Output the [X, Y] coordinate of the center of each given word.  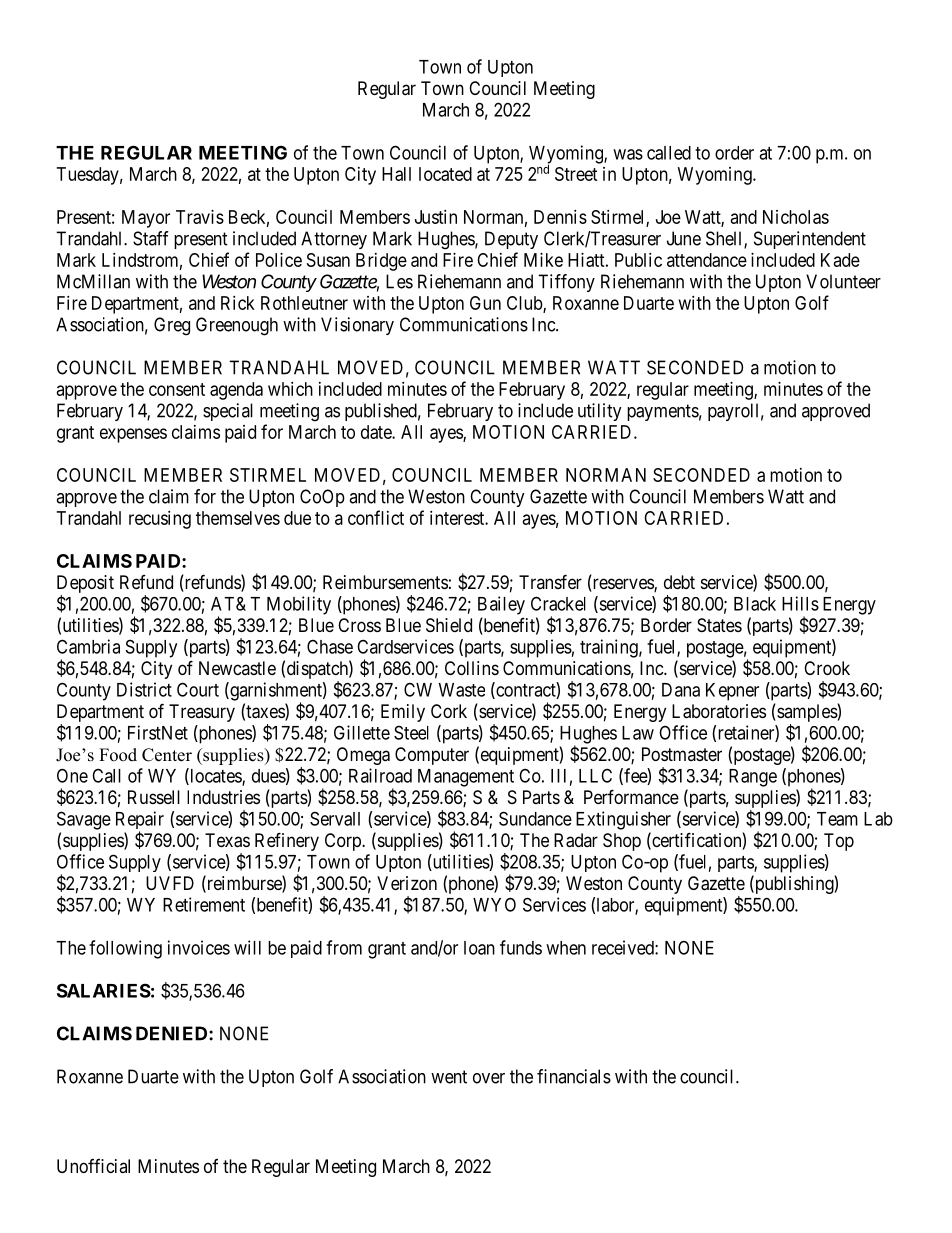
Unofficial [93, 1166]
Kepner [732, 692]
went [449, 1077]
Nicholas [796, 217]
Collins [472, 668]
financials [574, 1076]
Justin [436, 217]
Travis [200, 217]
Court [198, 689]
